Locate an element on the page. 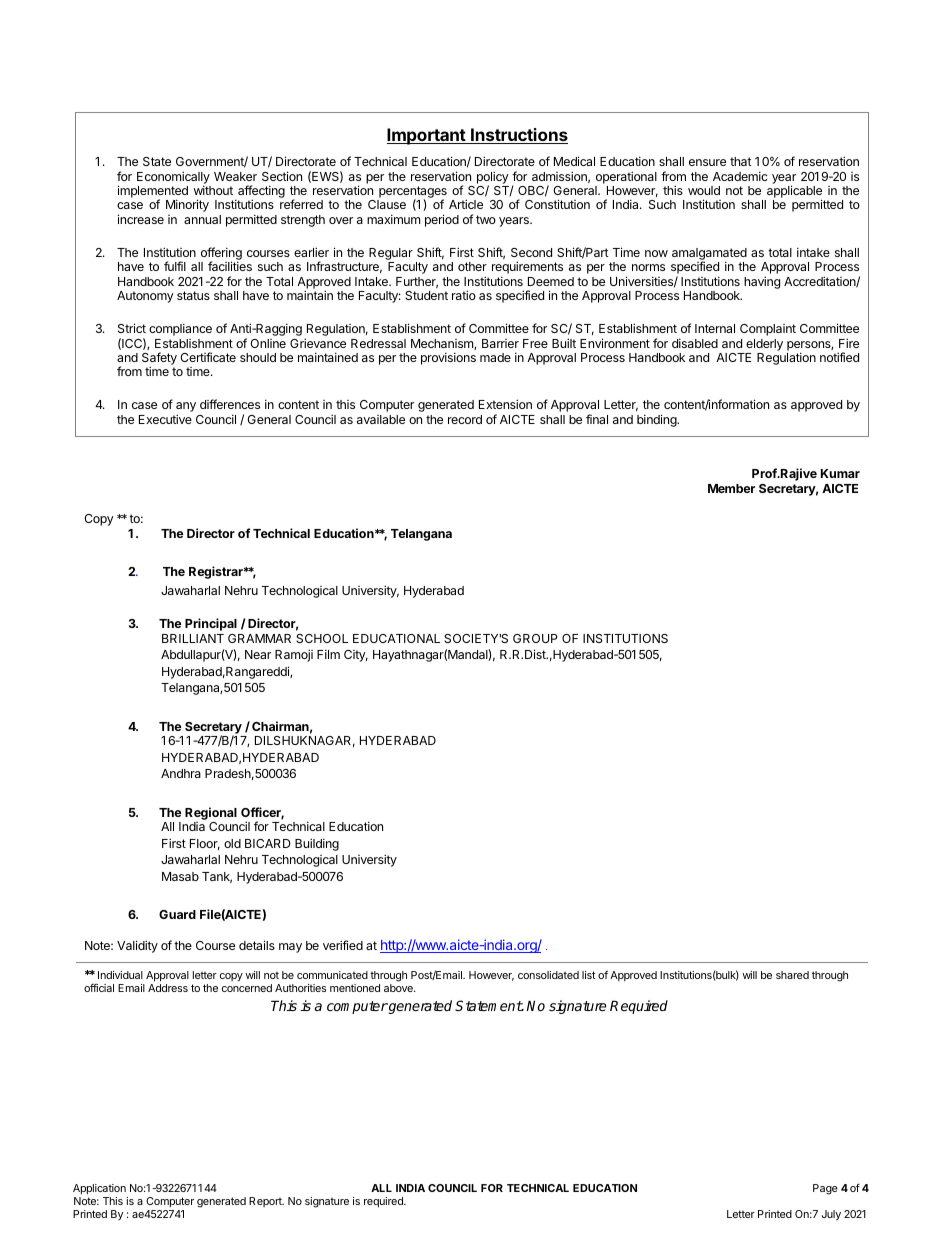  that is located at coordinates (741, 161).
